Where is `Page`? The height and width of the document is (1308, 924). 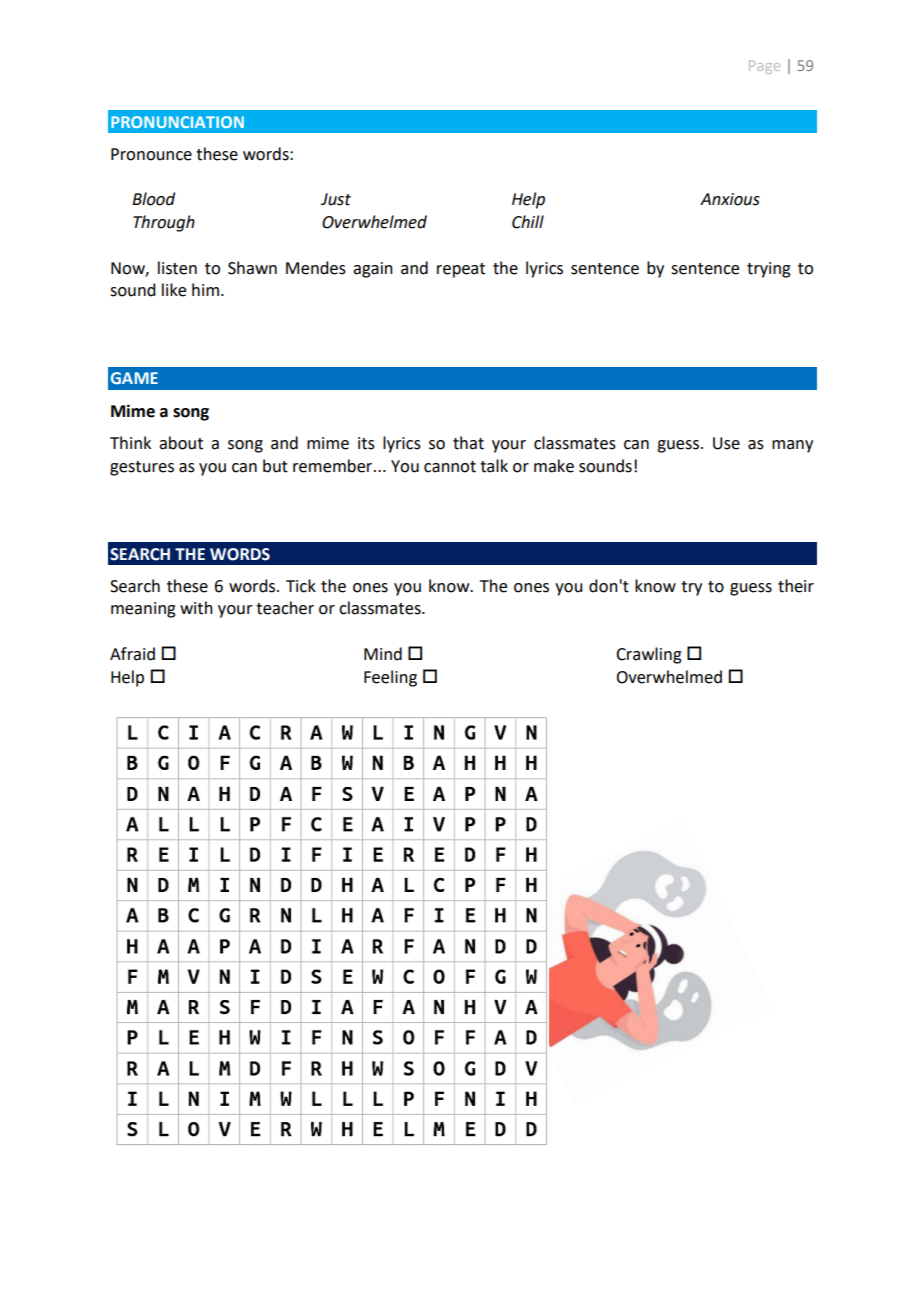
Page is located at coordinates (764, 67).
